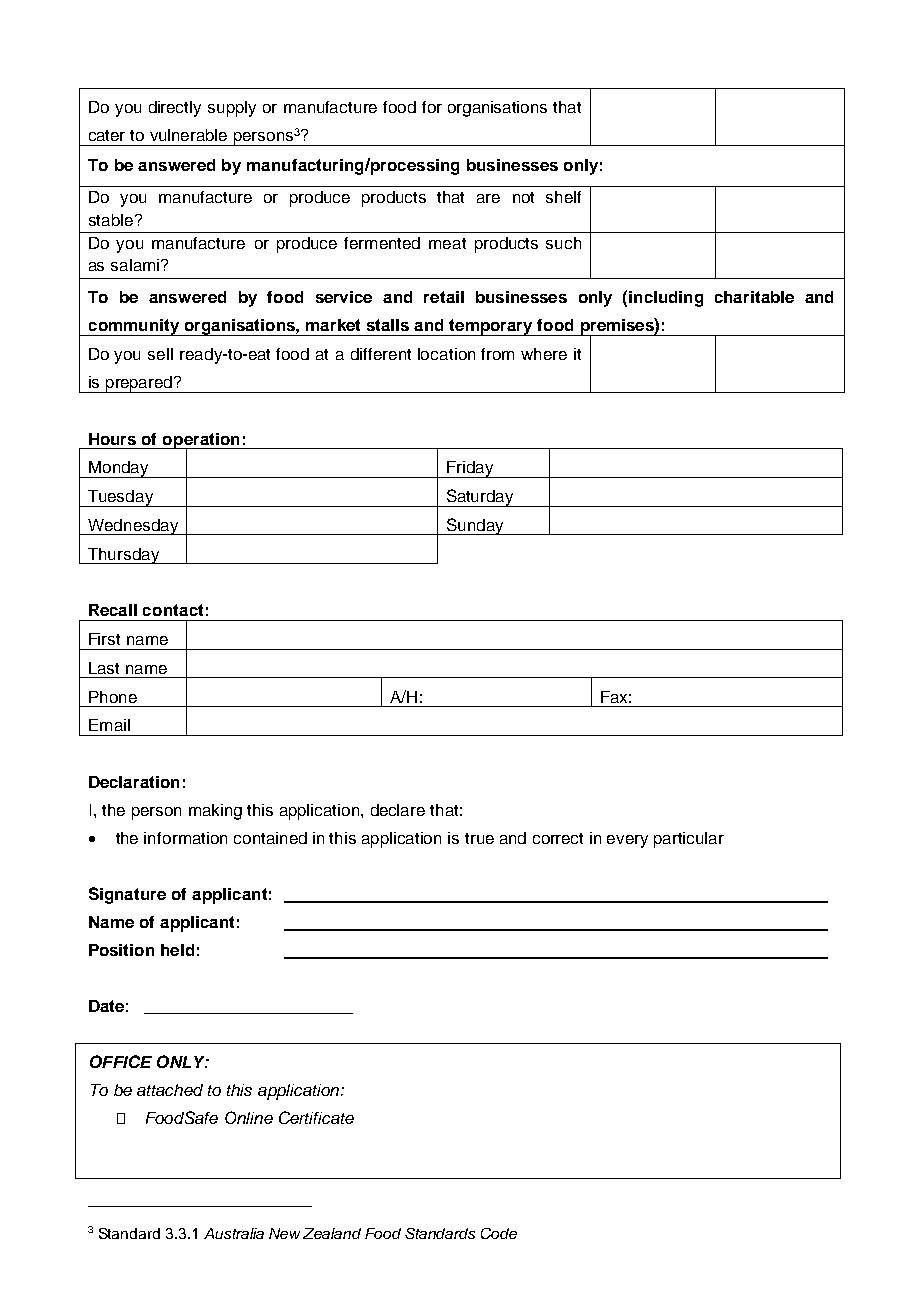 The image size is (924, 1308). I want to click on contact, so click(173, 610).
